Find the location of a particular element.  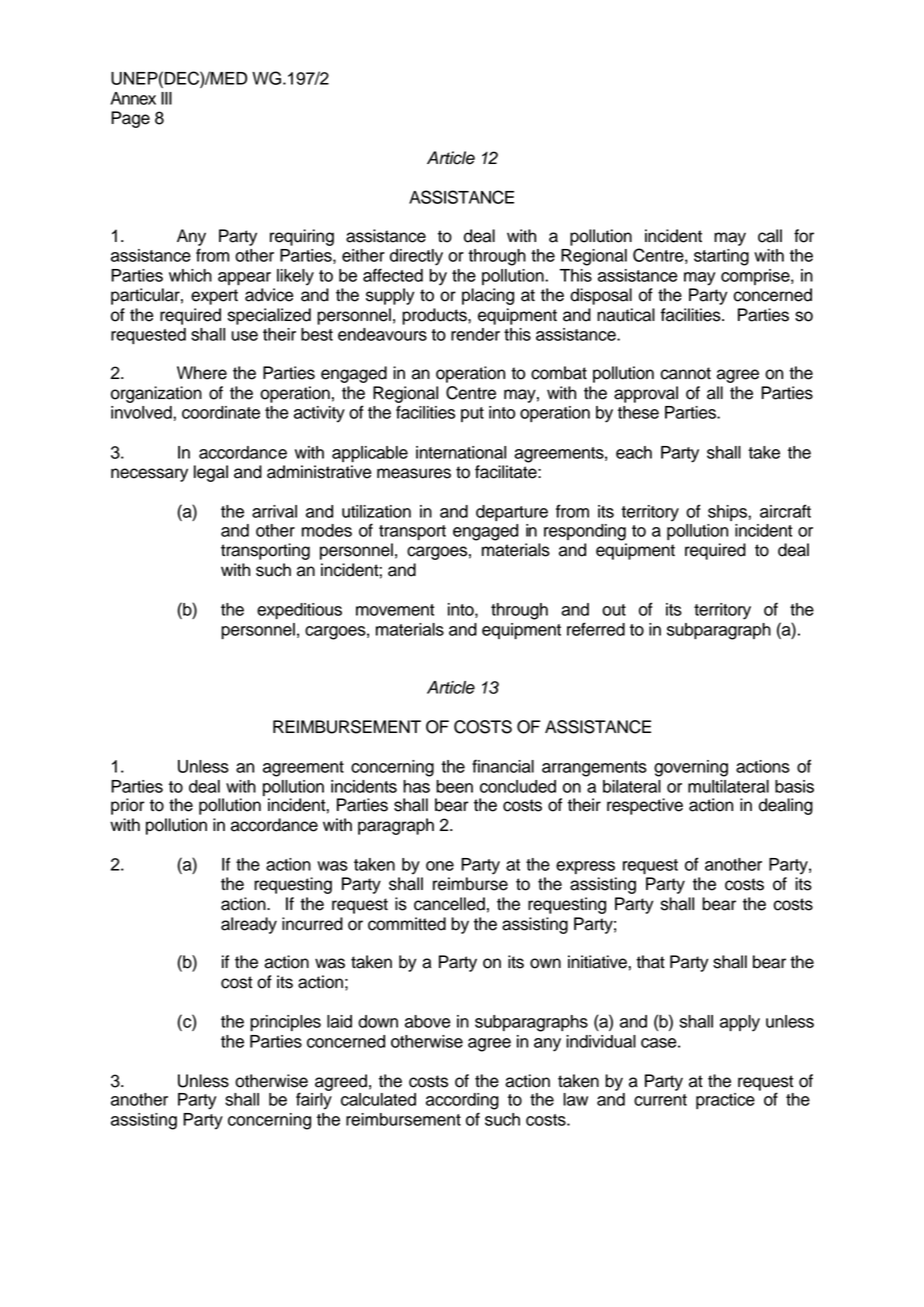

that is located at coordinates (650, 962).
